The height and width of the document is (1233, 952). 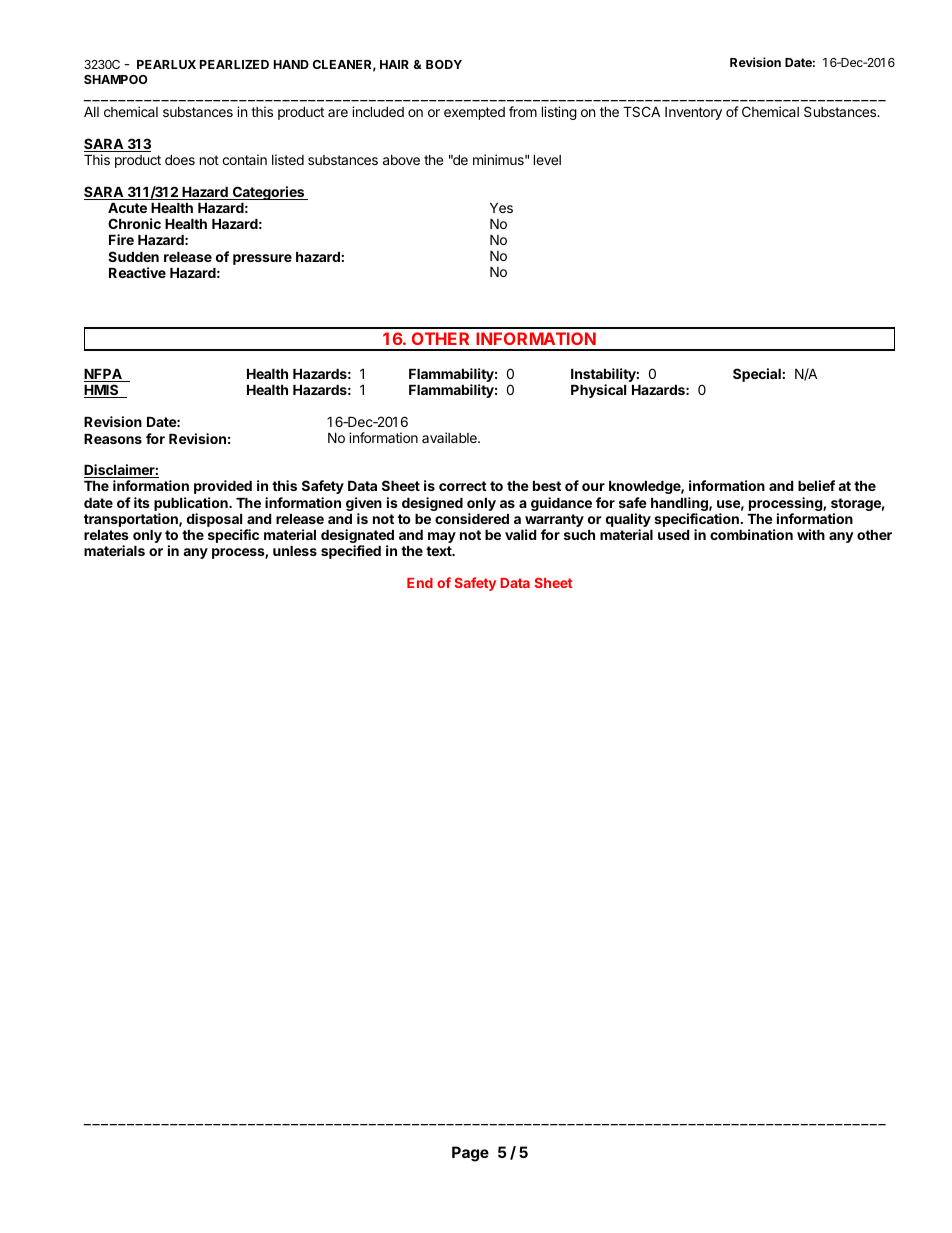 What do you see at coordinates (440, 551) in the document?
I see `text` at bounding box center [440, 551].
